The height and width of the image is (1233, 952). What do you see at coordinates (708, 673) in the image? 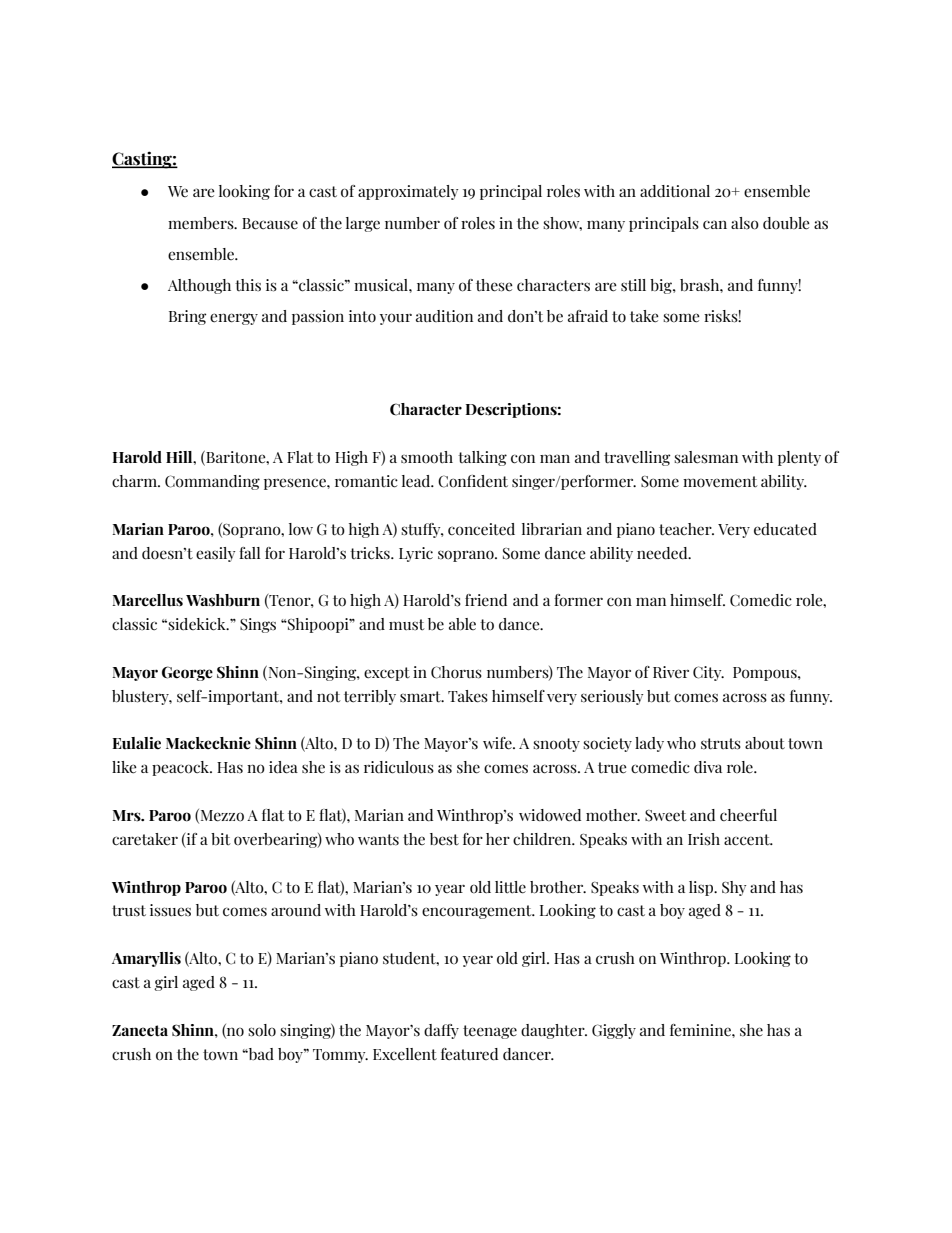
I see `City` at bounding box center [708, 673].
